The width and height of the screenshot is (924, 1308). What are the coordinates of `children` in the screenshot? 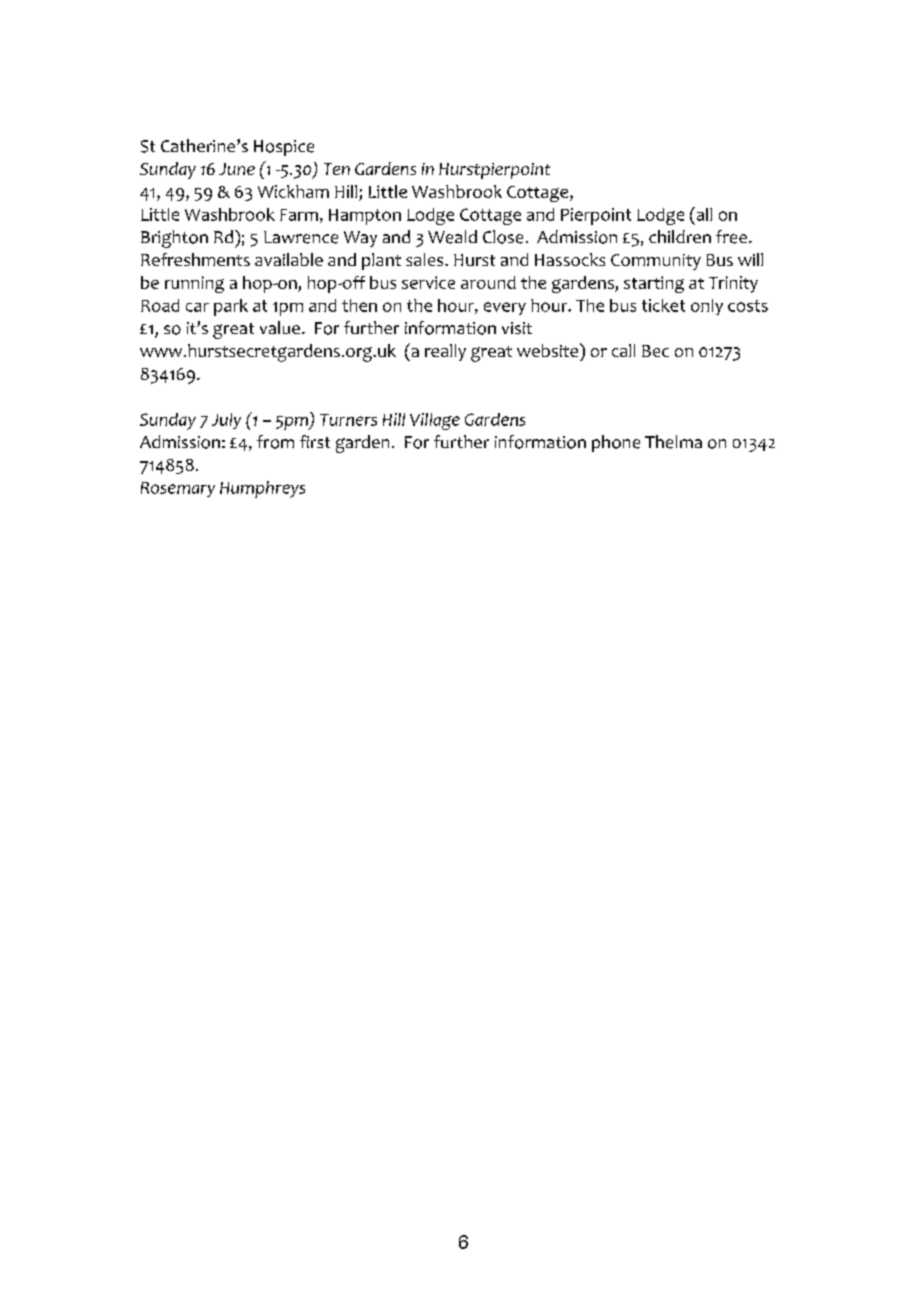 It's located at (680, 236).
